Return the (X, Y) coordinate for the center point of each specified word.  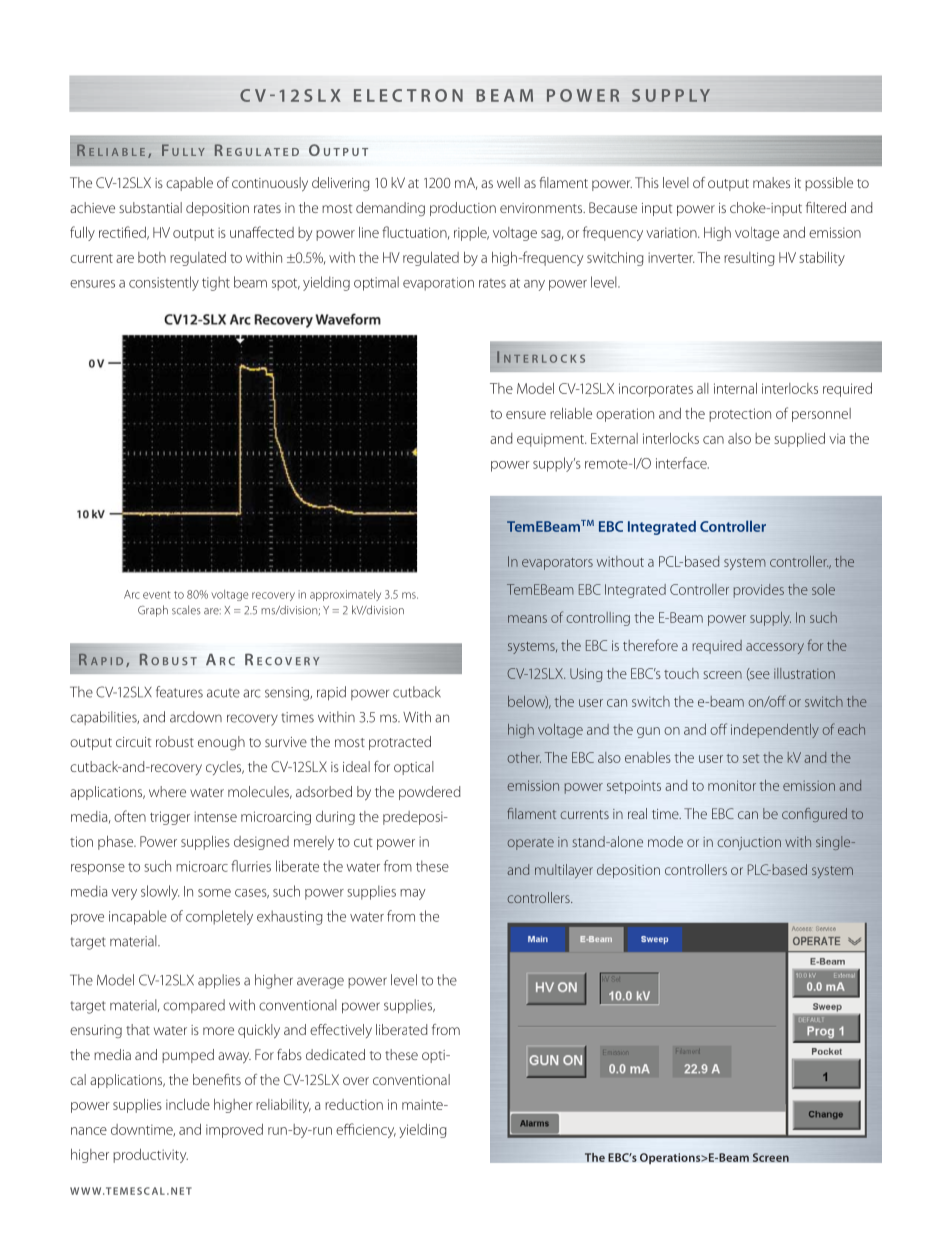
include (188, 1104)
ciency (376, 1131)
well (508, 182)
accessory (775, 648)
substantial (150, 207)
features (179, 692)
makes (771, 182)
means (527, 619)
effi (345, 1129)
